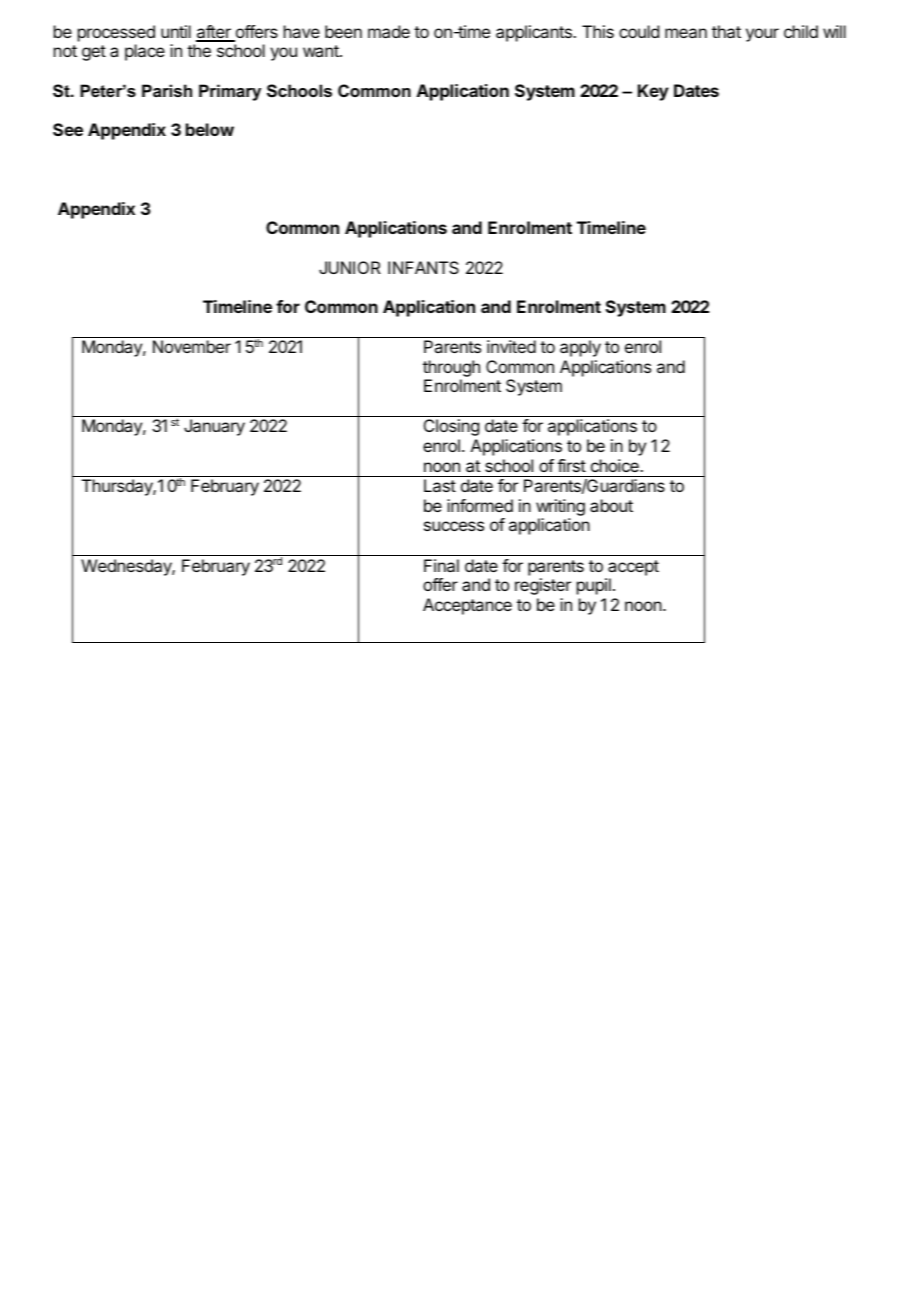  I want to click on pupil, so click(594, 586).
